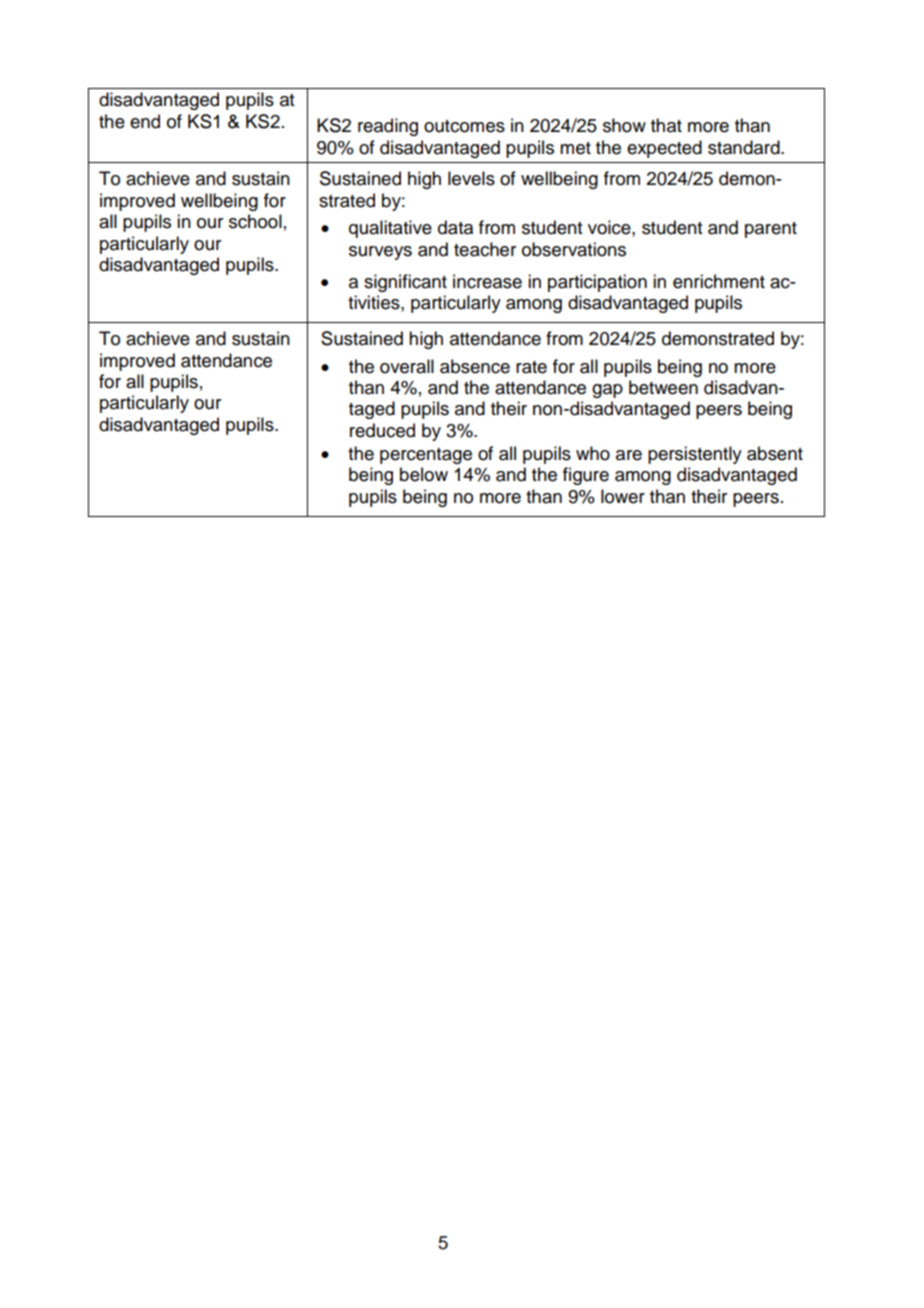 The width and height of the screenshot is (924, 1308). Describe the element at coordinates (464, 126) in the screenshot. I see `outcomes` at that location.
